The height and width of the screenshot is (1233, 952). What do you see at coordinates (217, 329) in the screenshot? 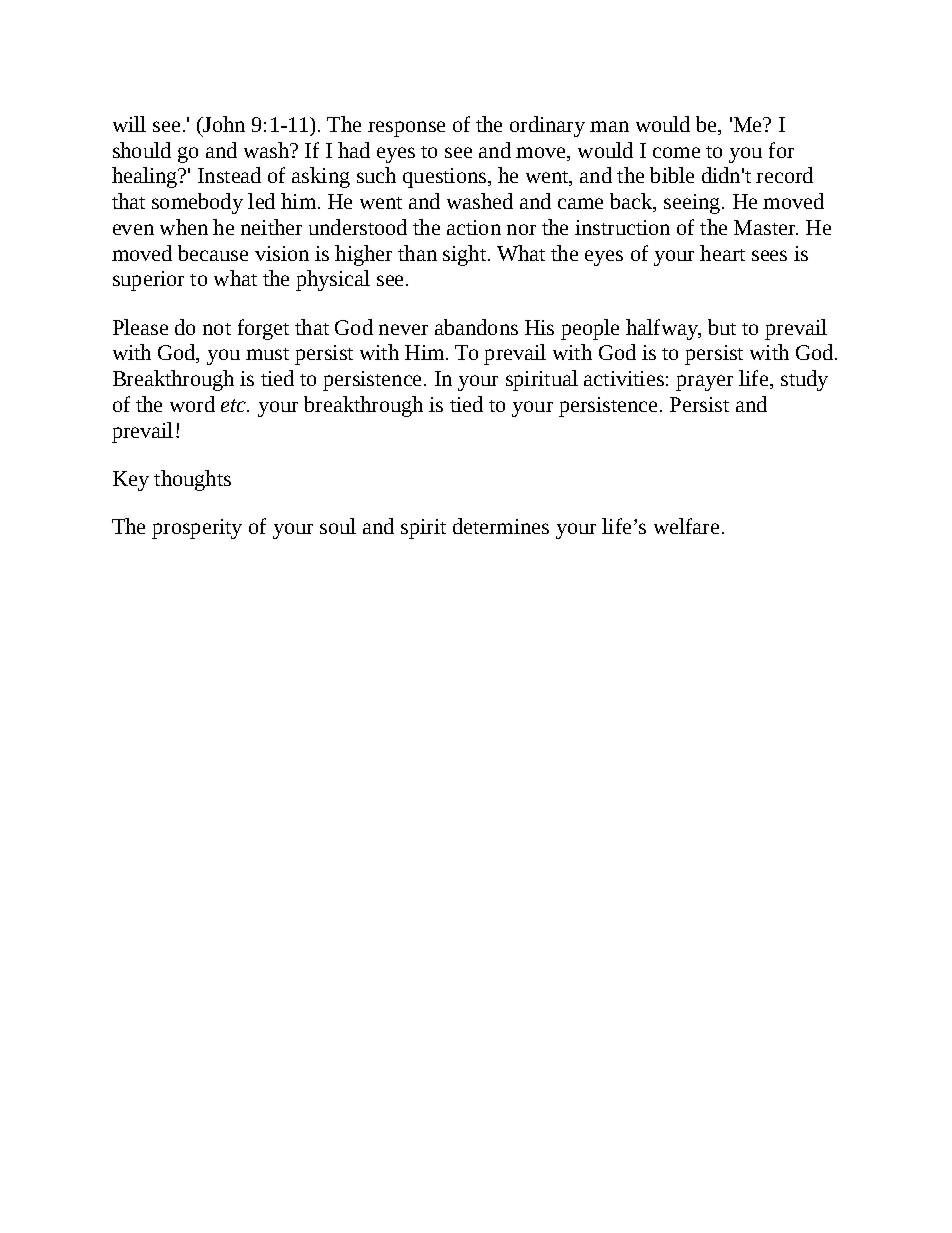
I see `not` at bounding box center [217, 329].
